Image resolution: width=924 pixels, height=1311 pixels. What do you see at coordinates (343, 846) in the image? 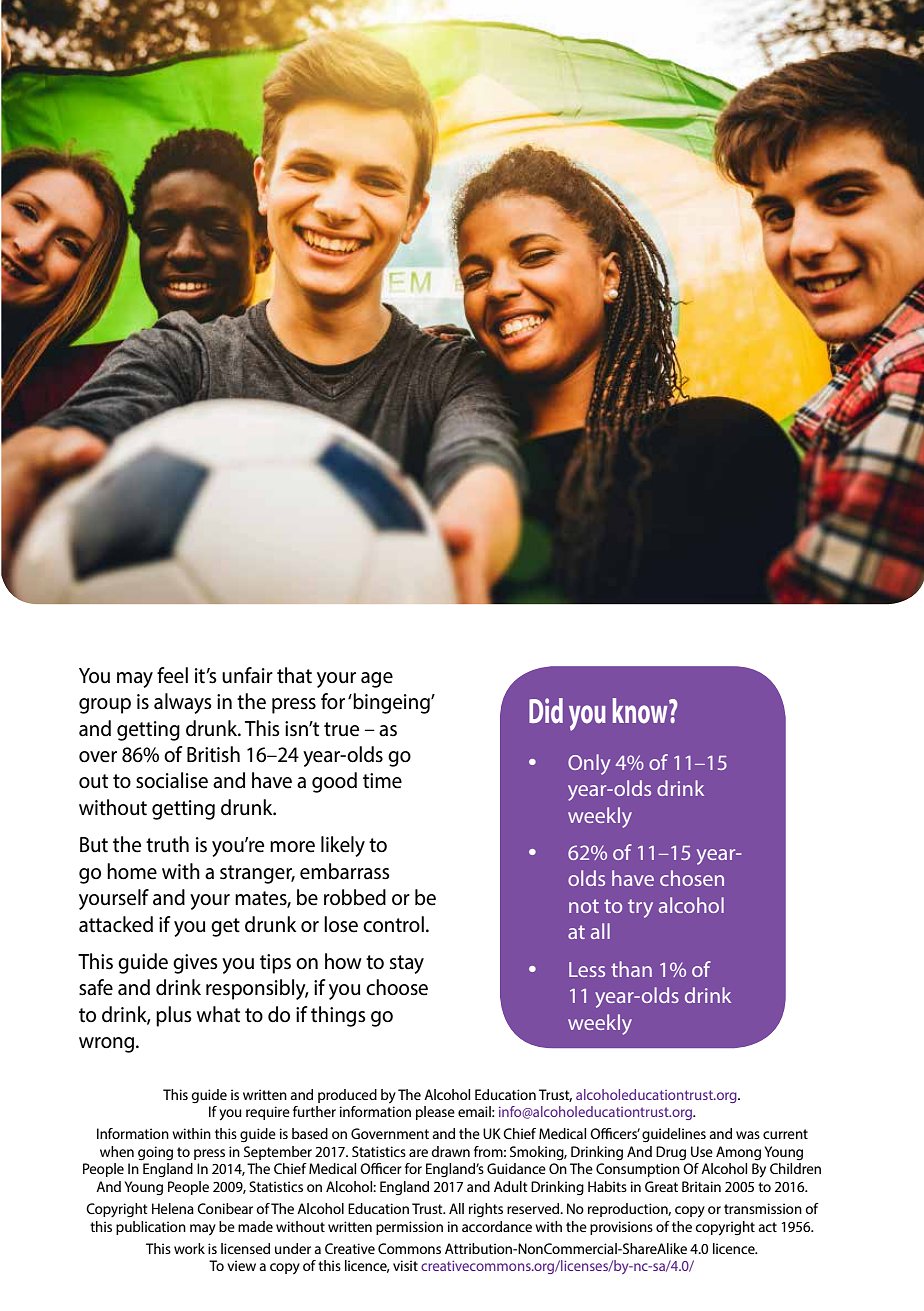
I see `likely` at bounding box center [343, 846].
